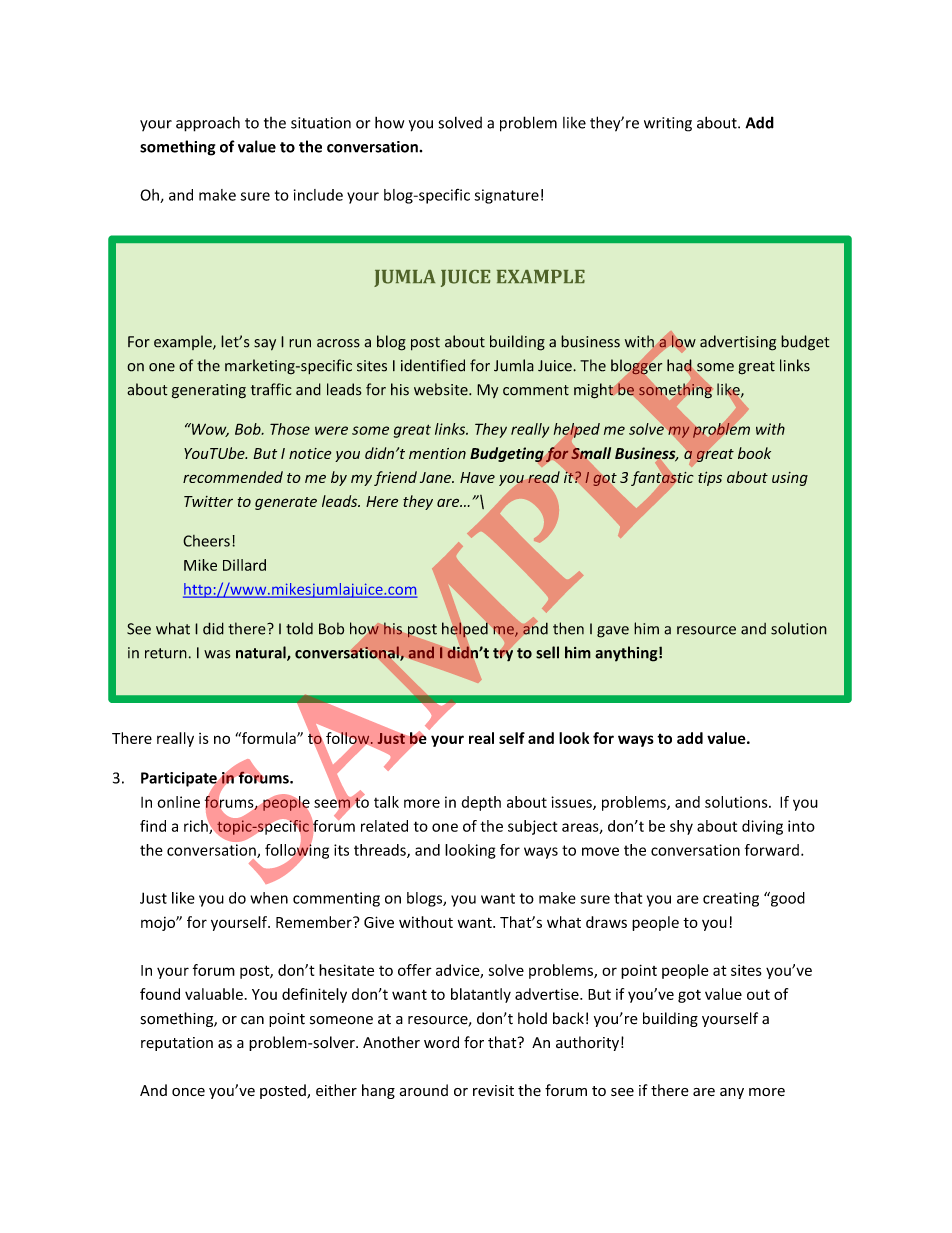  I want to click on signature, so click(506, 196).
